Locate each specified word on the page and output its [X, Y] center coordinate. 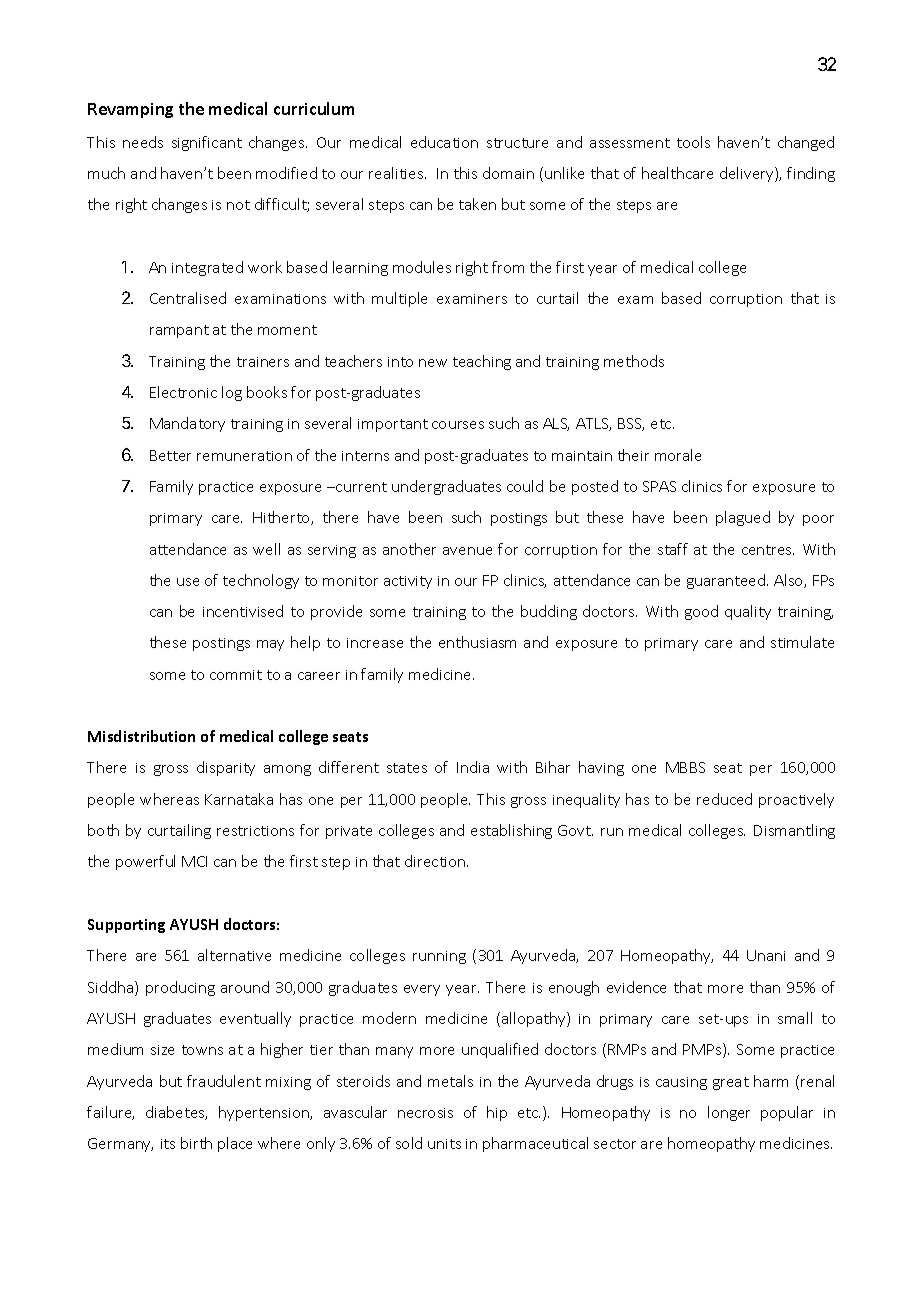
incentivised [243, 611]
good [701, 612]
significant [207, 143]
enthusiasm [477, 642]
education [444, 142]
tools [693, 142]
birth [196, 1143]
